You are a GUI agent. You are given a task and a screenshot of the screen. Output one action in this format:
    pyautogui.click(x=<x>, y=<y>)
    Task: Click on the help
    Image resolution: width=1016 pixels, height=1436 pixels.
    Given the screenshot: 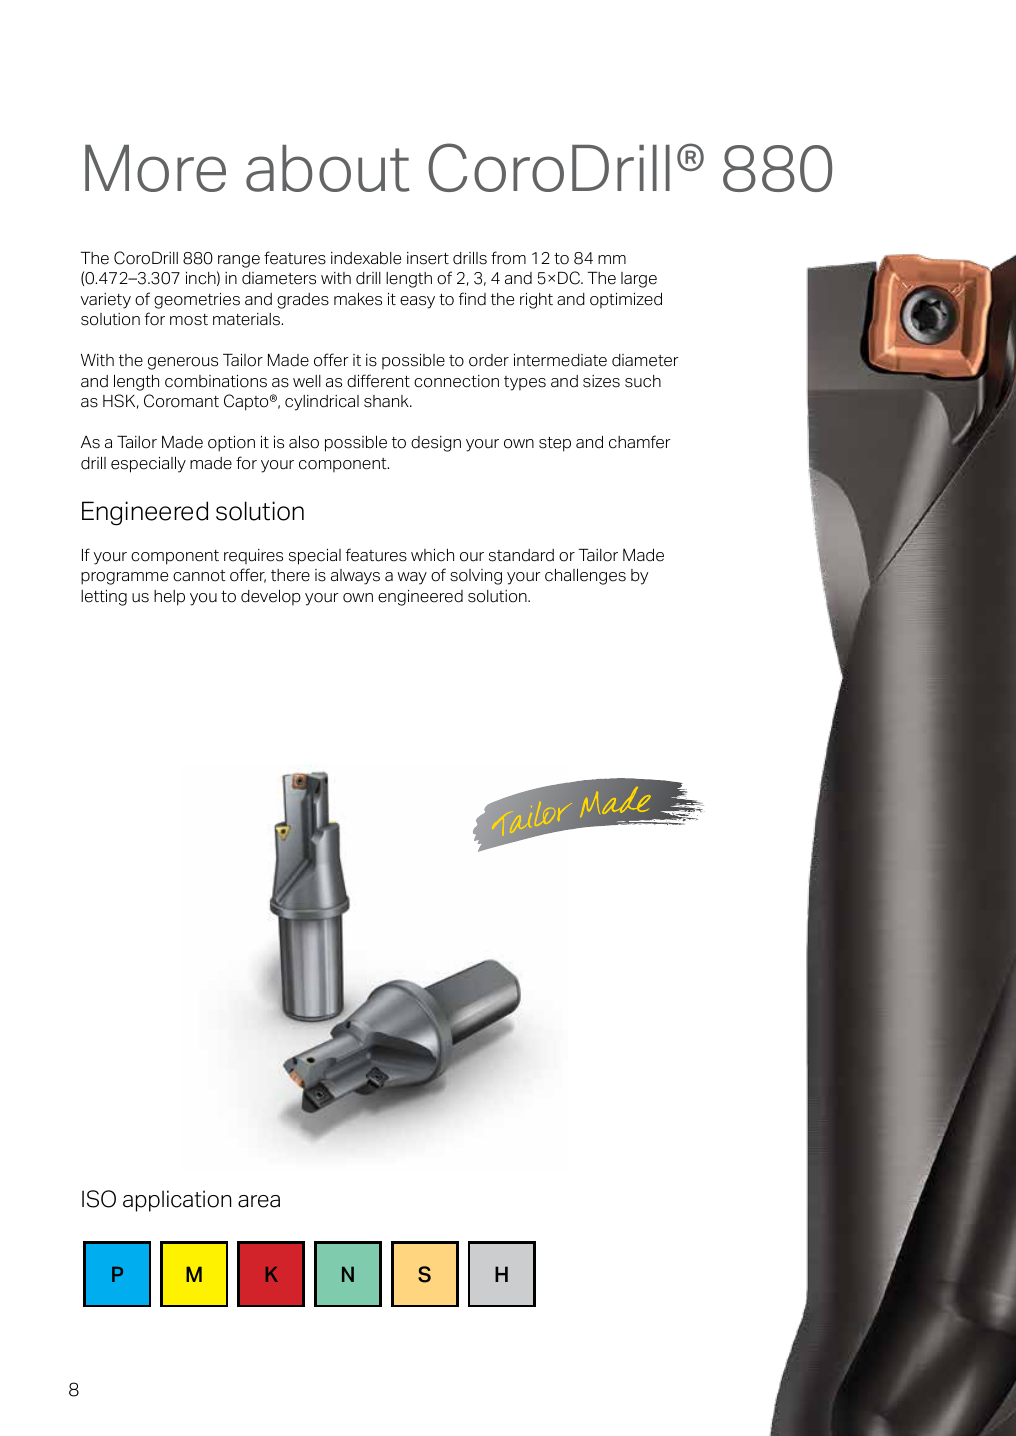 What is the action you would take?
    pyautogui.click(x=169, y=598)
